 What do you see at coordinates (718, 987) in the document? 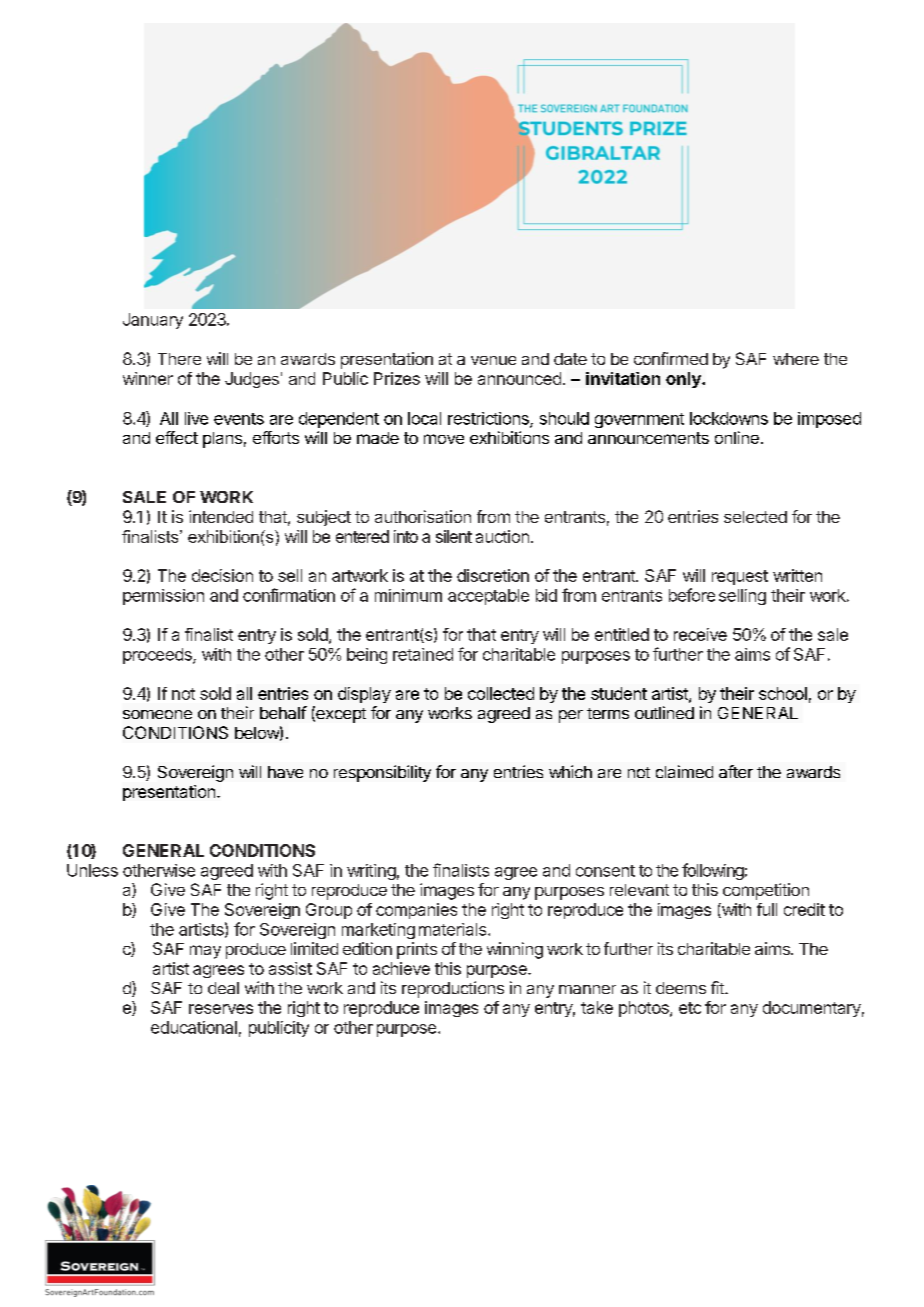
I see `fit` at bounding box center [718, 987].
